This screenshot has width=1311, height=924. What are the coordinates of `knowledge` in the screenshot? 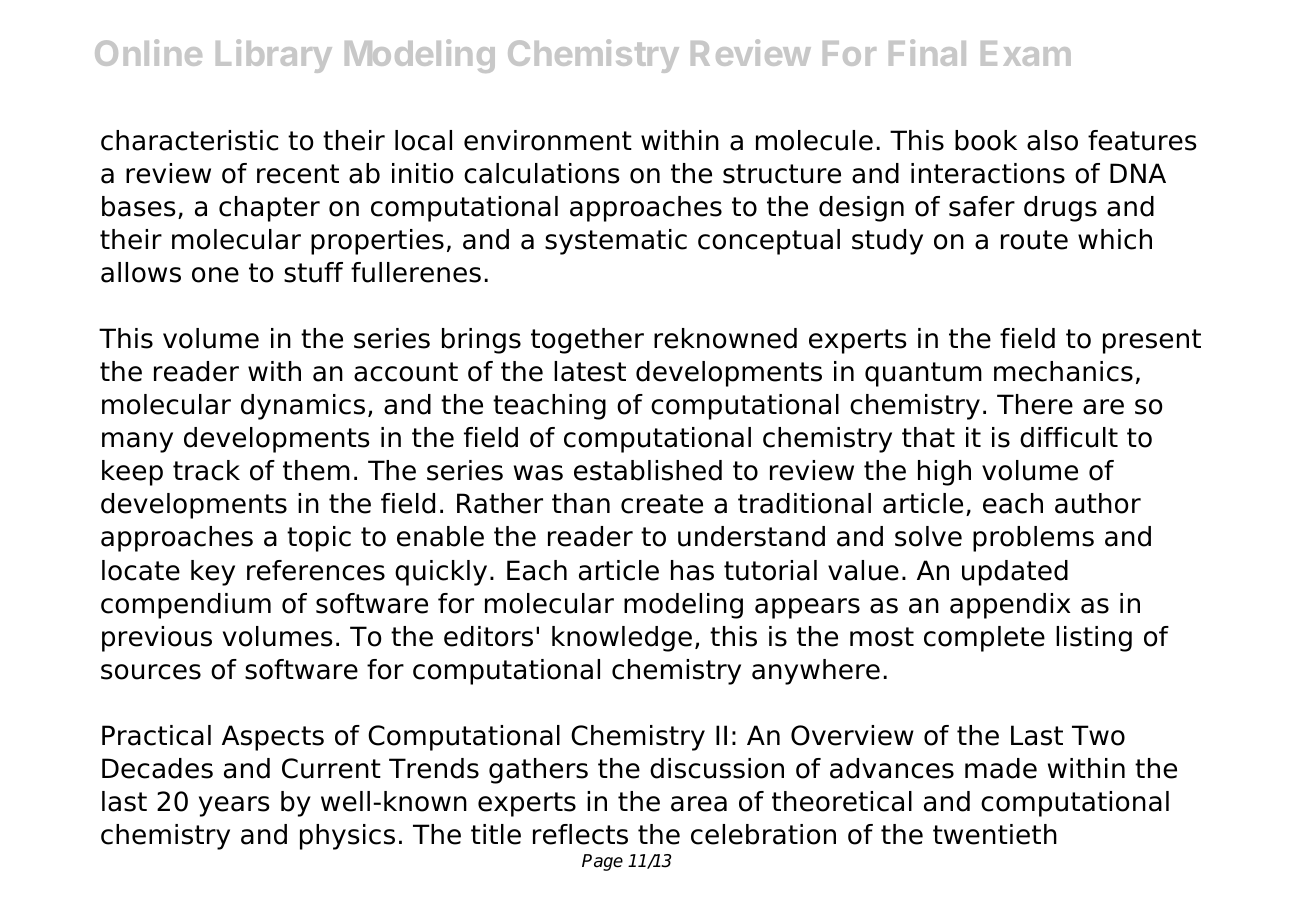 It's located at (622, 639).
